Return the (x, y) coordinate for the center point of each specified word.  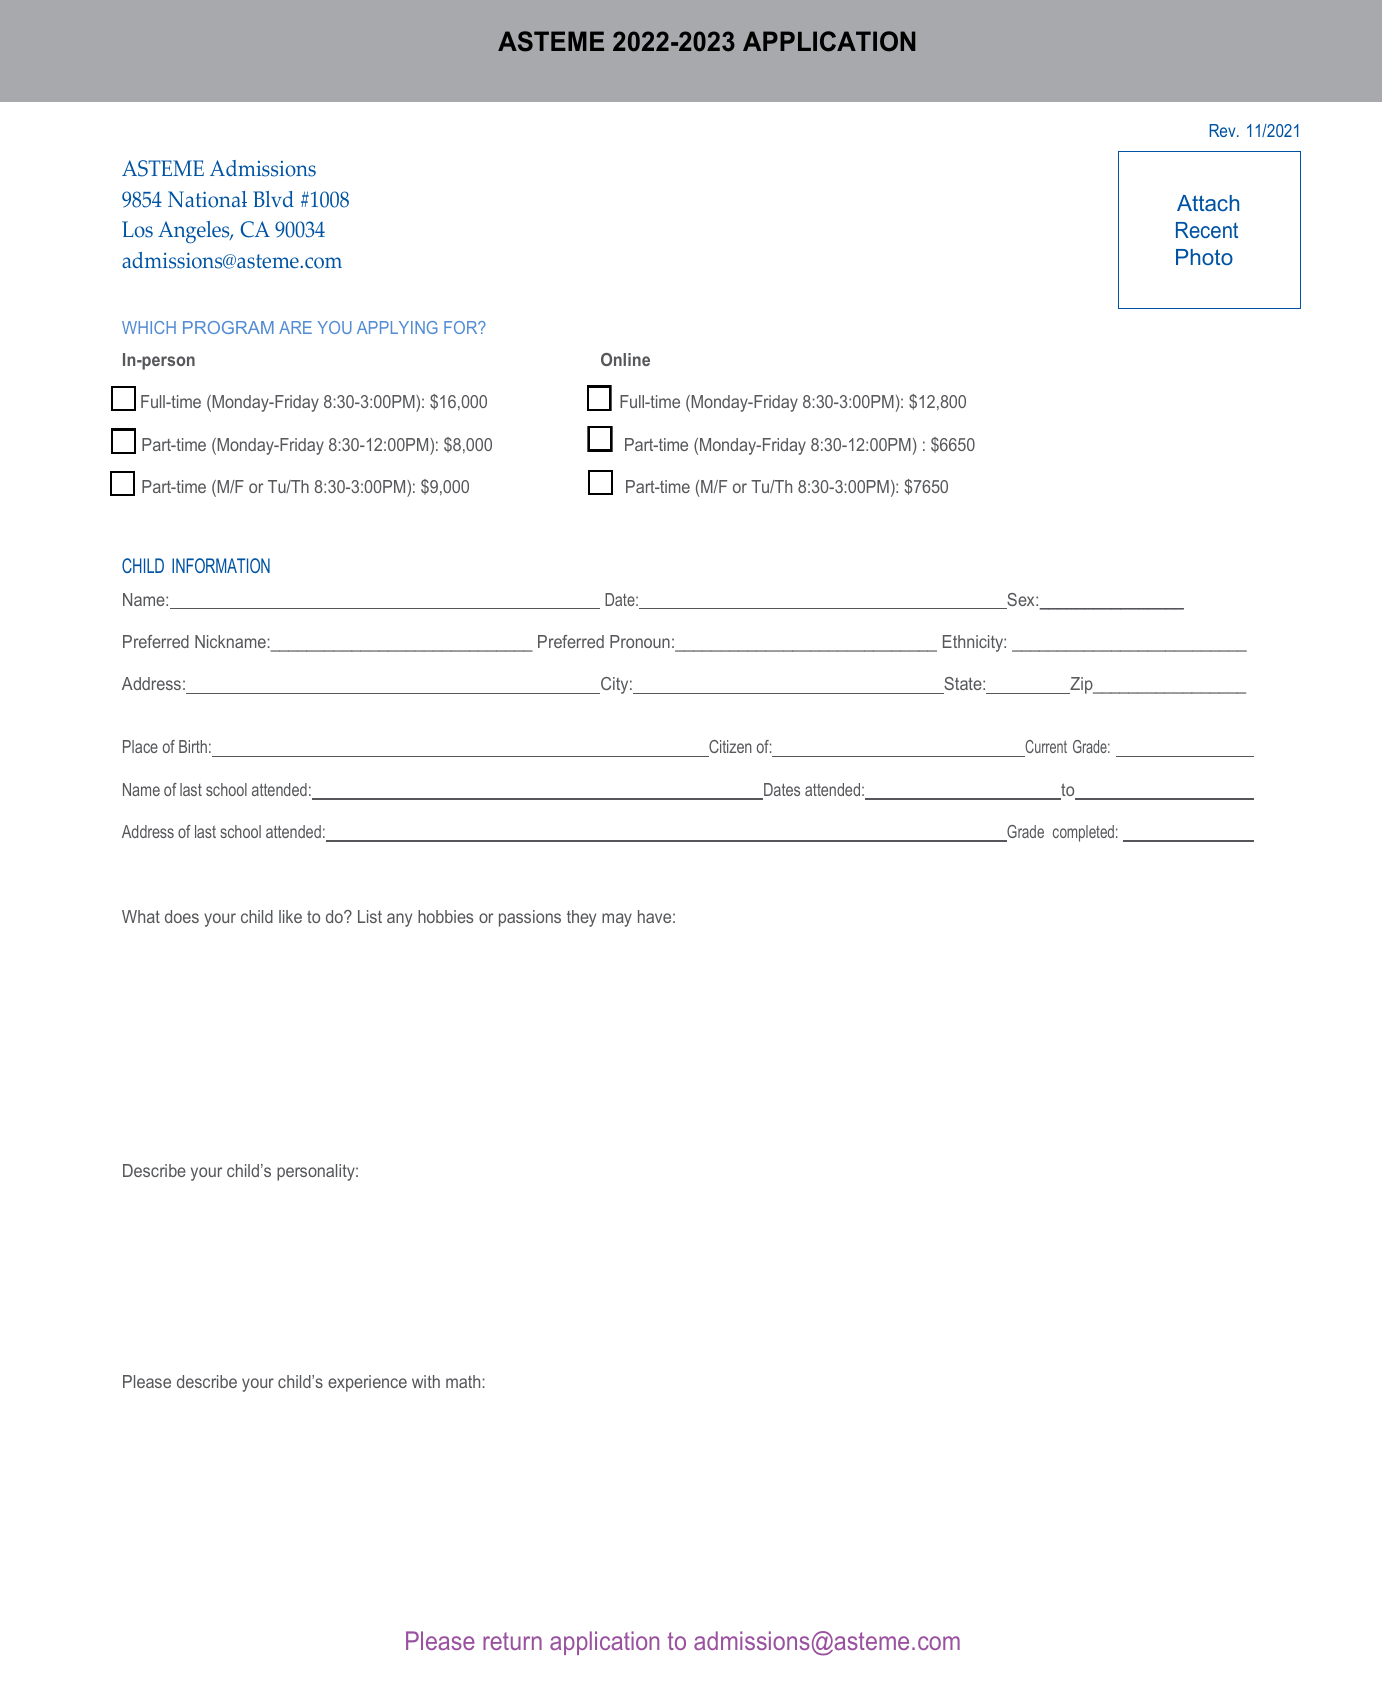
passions (530, 918)
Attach (1208, 203)
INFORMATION (221, 565)
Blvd (273, 199)
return (512, 1641)
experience (367, 1383)
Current (1046, 746)
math (463, 1381)
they (581, 918)
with (426, 1381)
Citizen (730, 746)
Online (625, 359)
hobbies (445, 916)
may (617, 920)
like (290, 916)
